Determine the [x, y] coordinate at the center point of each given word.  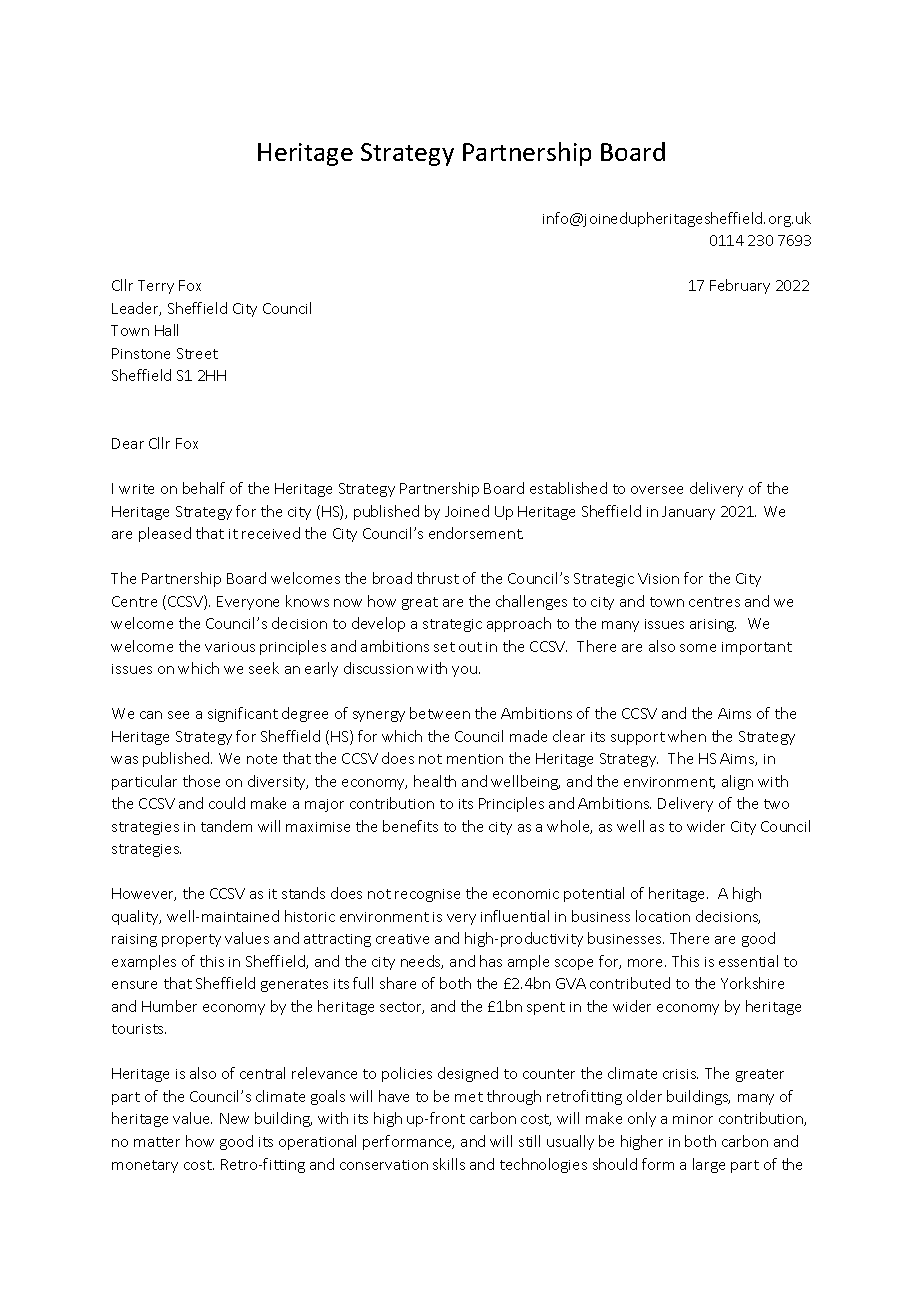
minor [693, 1119]
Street [197, 353]
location [663, 916]
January [688, 513]
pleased [165, 534]
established [568, 488]
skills [449, 1164]
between [440, 713]
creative [402, 939]
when [687, 736]
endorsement [476, 533]
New [234, 1118]
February [740, 286]
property [191, 940]
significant [243, 714]
